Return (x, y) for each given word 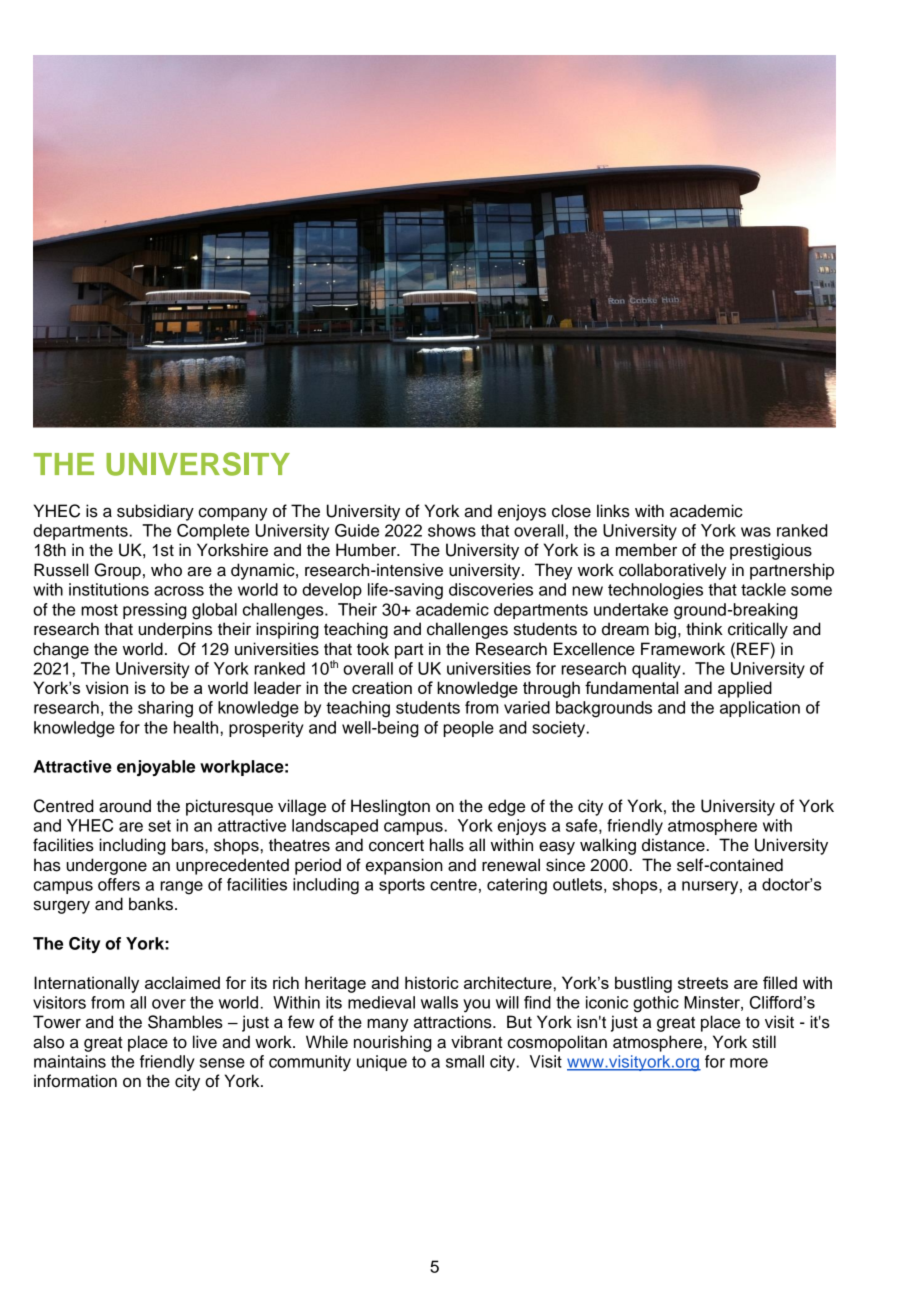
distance (674, 845)
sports (402, 886)
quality (657, 670)
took (373, 649)
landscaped (335, 827)
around (125, 806)
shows (452, 530)
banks (152, 904)
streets (703, 983)
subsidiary (155, 512)
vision (107, 687)
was (756, 532)
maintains (70, 1061)
